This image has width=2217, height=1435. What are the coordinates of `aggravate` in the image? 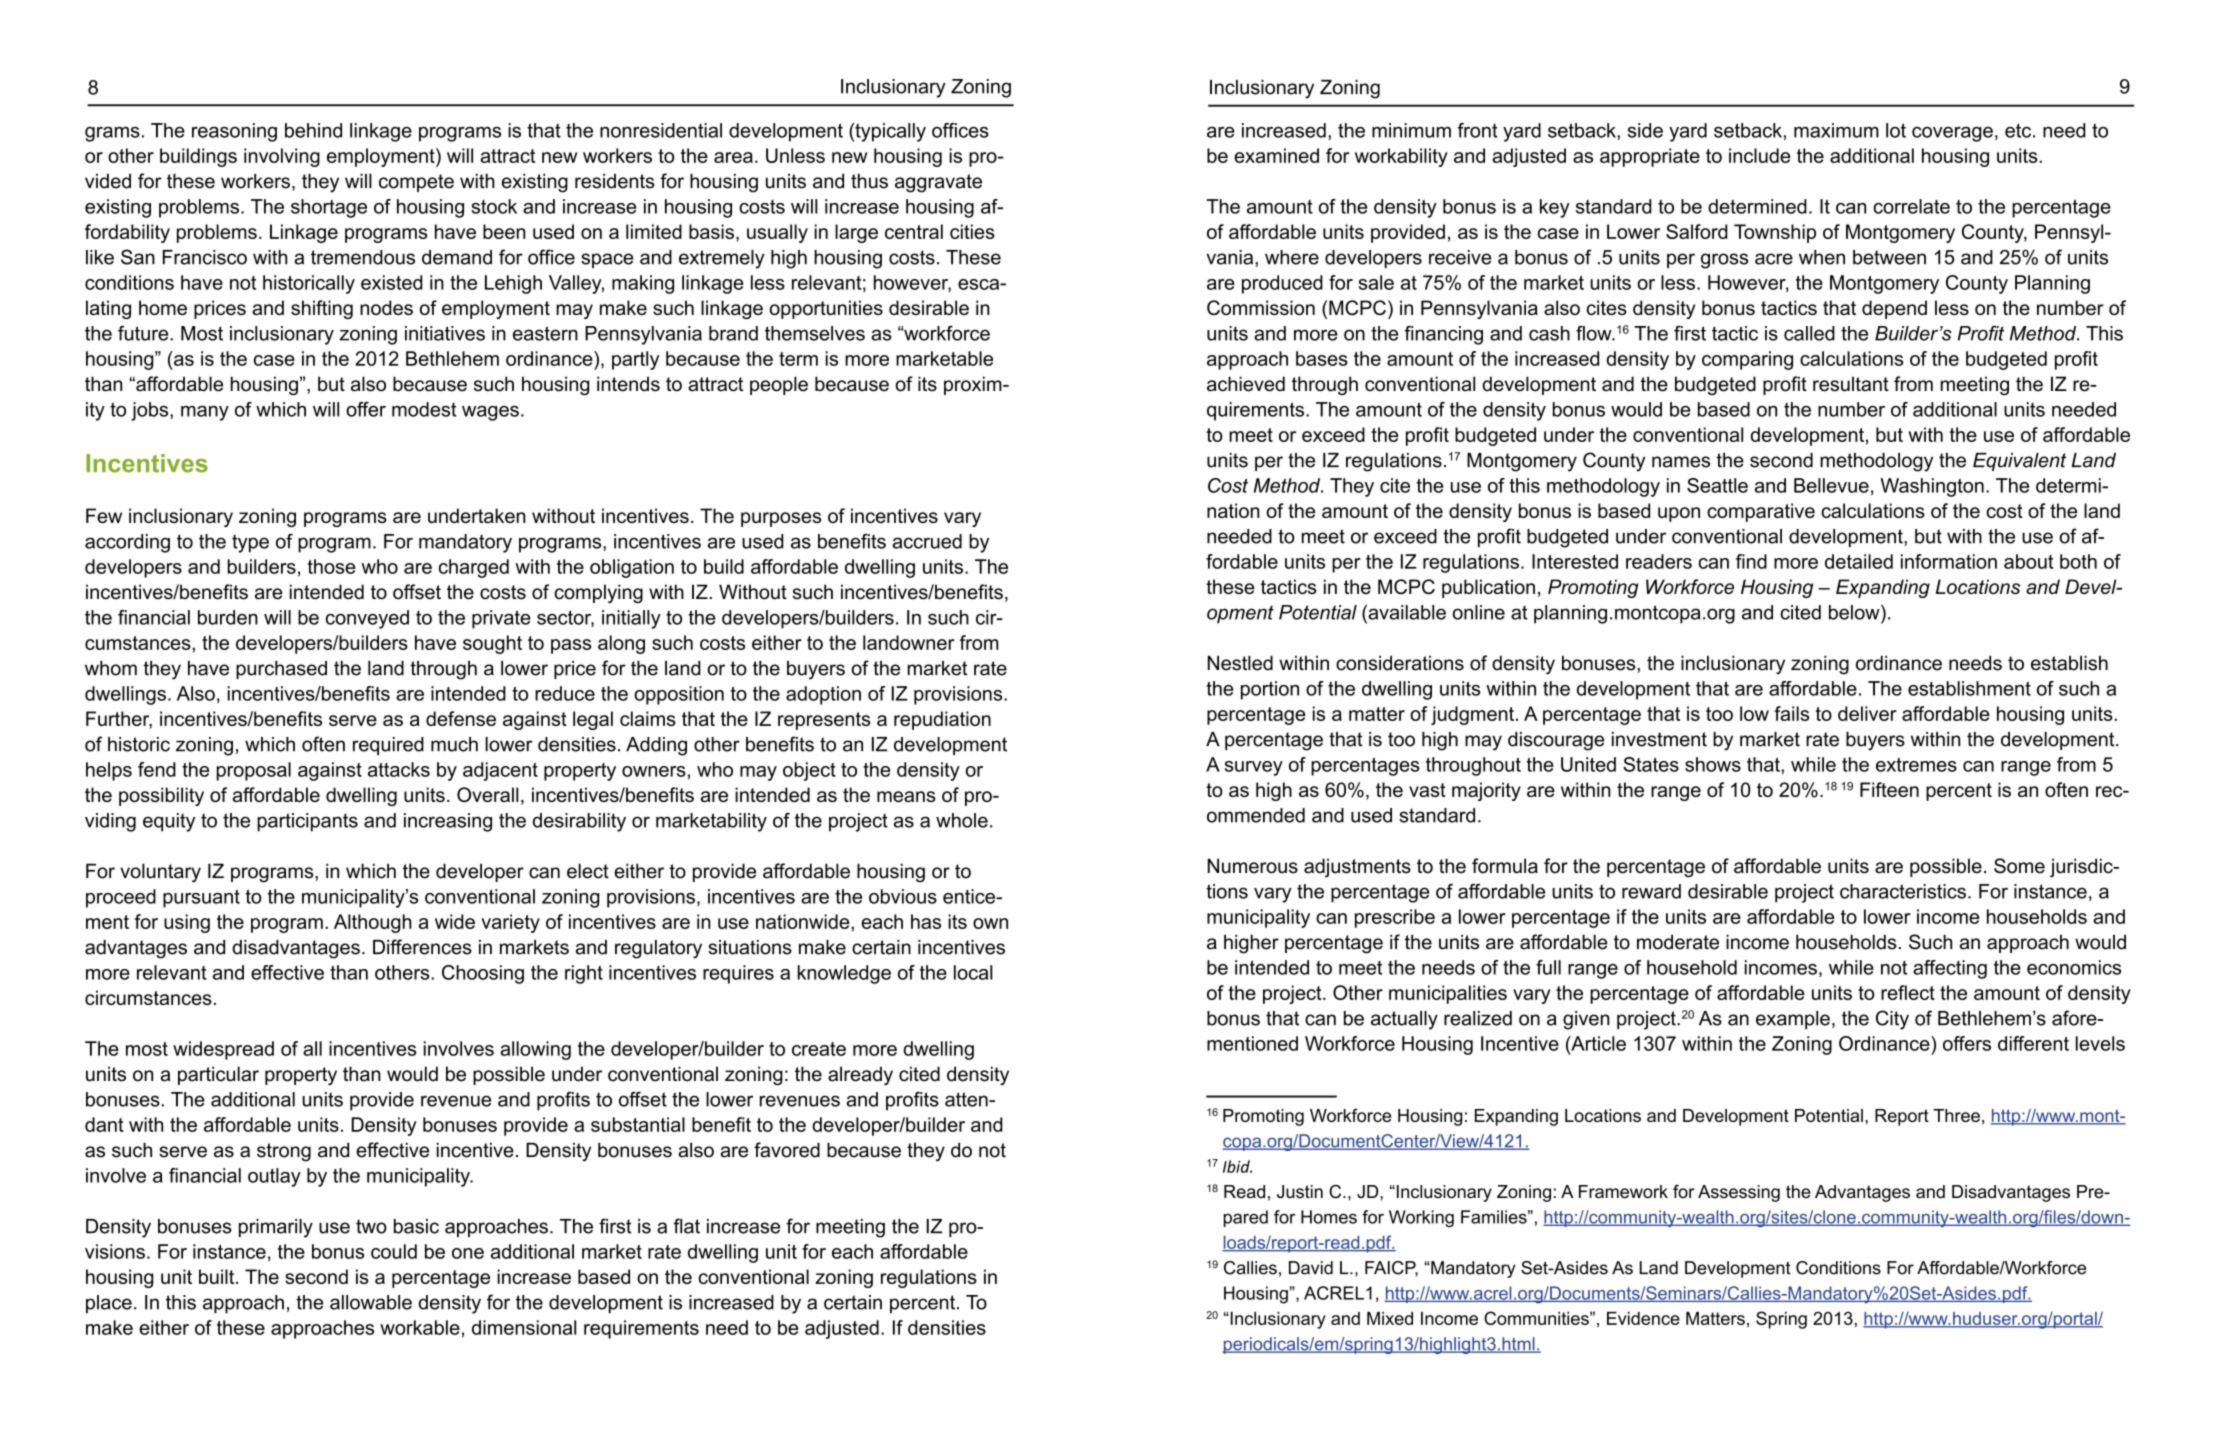 It's located at (938, 183).
